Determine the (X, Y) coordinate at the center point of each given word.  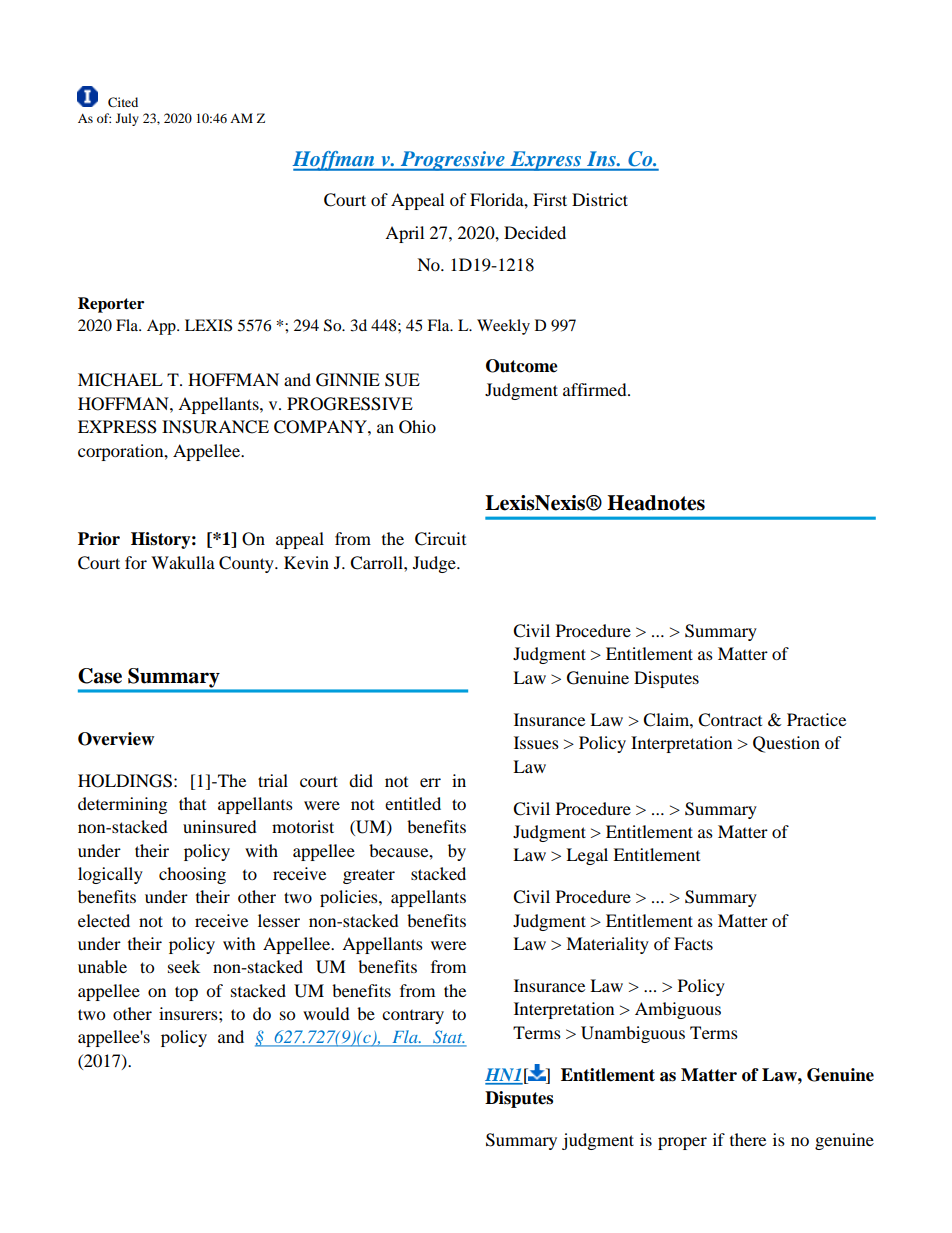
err (430, 782)
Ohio (417, 427)
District (600, 199)
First (550, 199)
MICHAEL (120, 380)
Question (786, 744)
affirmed (596, 389)
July (127, 119)
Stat (448, 1038)
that (192, 803)
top (186, 993)
